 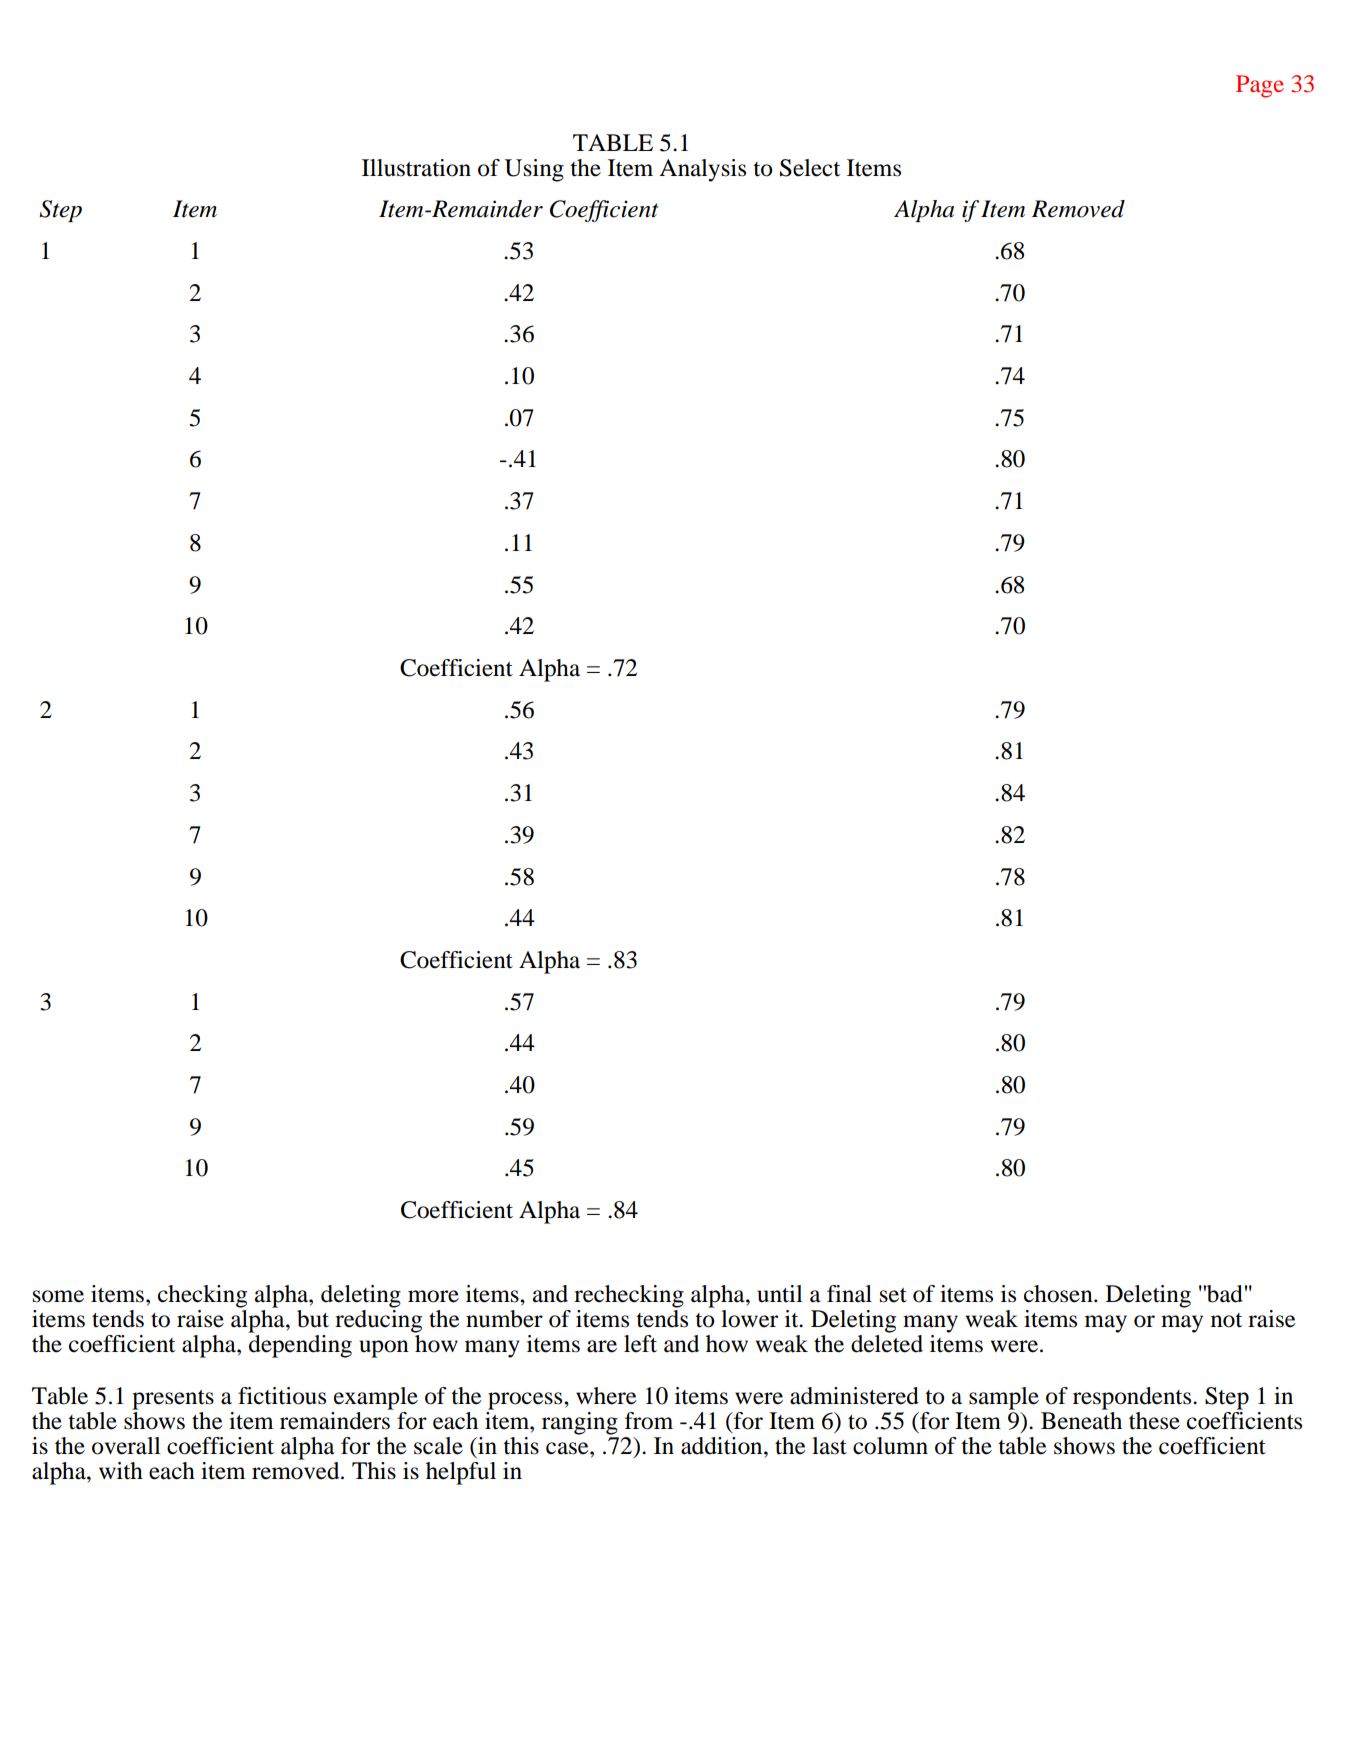 I want to click on chosen, so click(x=1059, y=1294).
